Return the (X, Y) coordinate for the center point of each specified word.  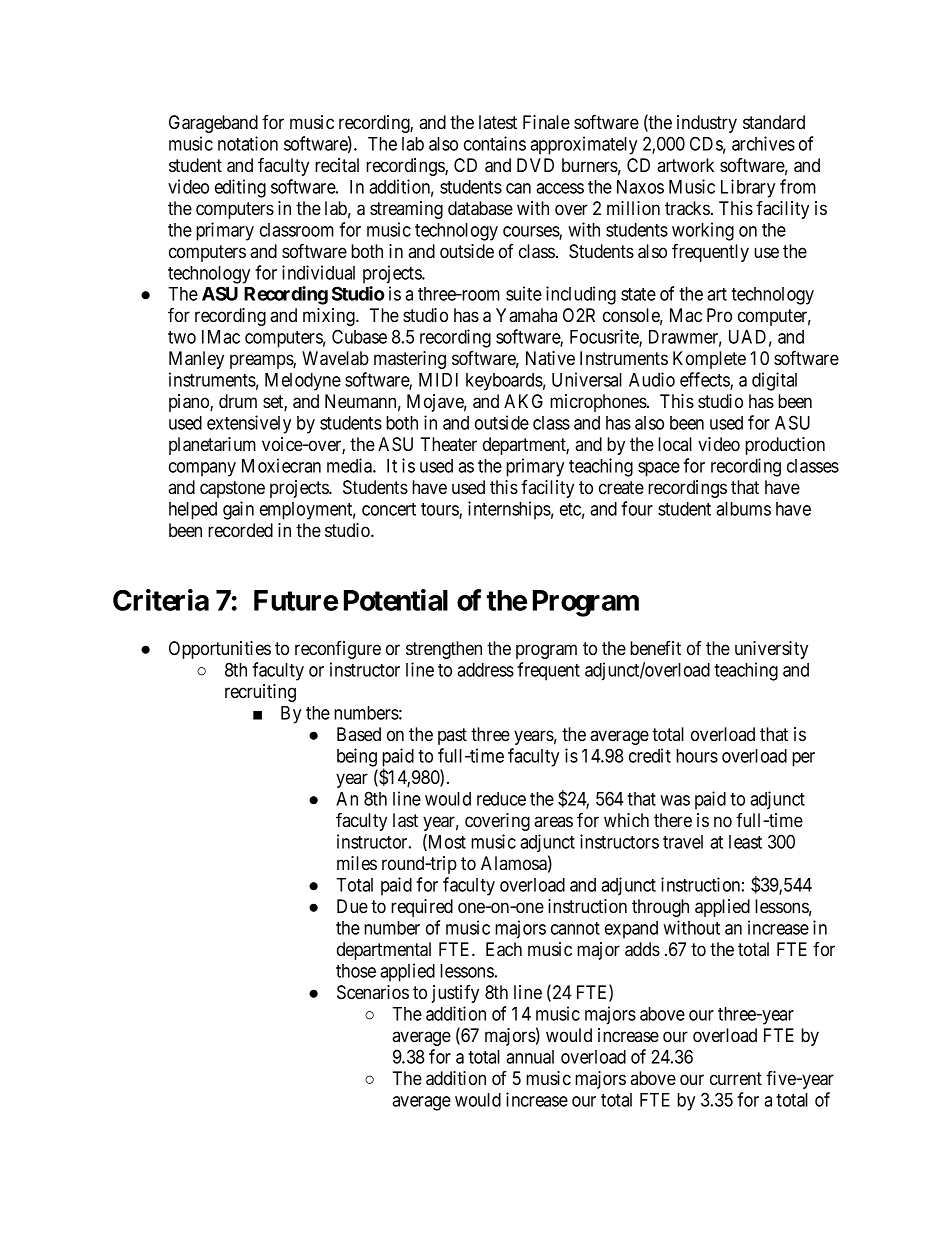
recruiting (260, 693)
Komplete (709, 360)
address (485, 670)
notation (248, 143)
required (422, 908)
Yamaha (526, 315)
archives (763, 143)
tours (440, 511)
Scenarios (373, 992)
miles (357, 863)
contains (495, 143)
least (745, 842)
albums (743, 509)
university (771, 650)
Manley (196, 360)
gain (238, 510)
